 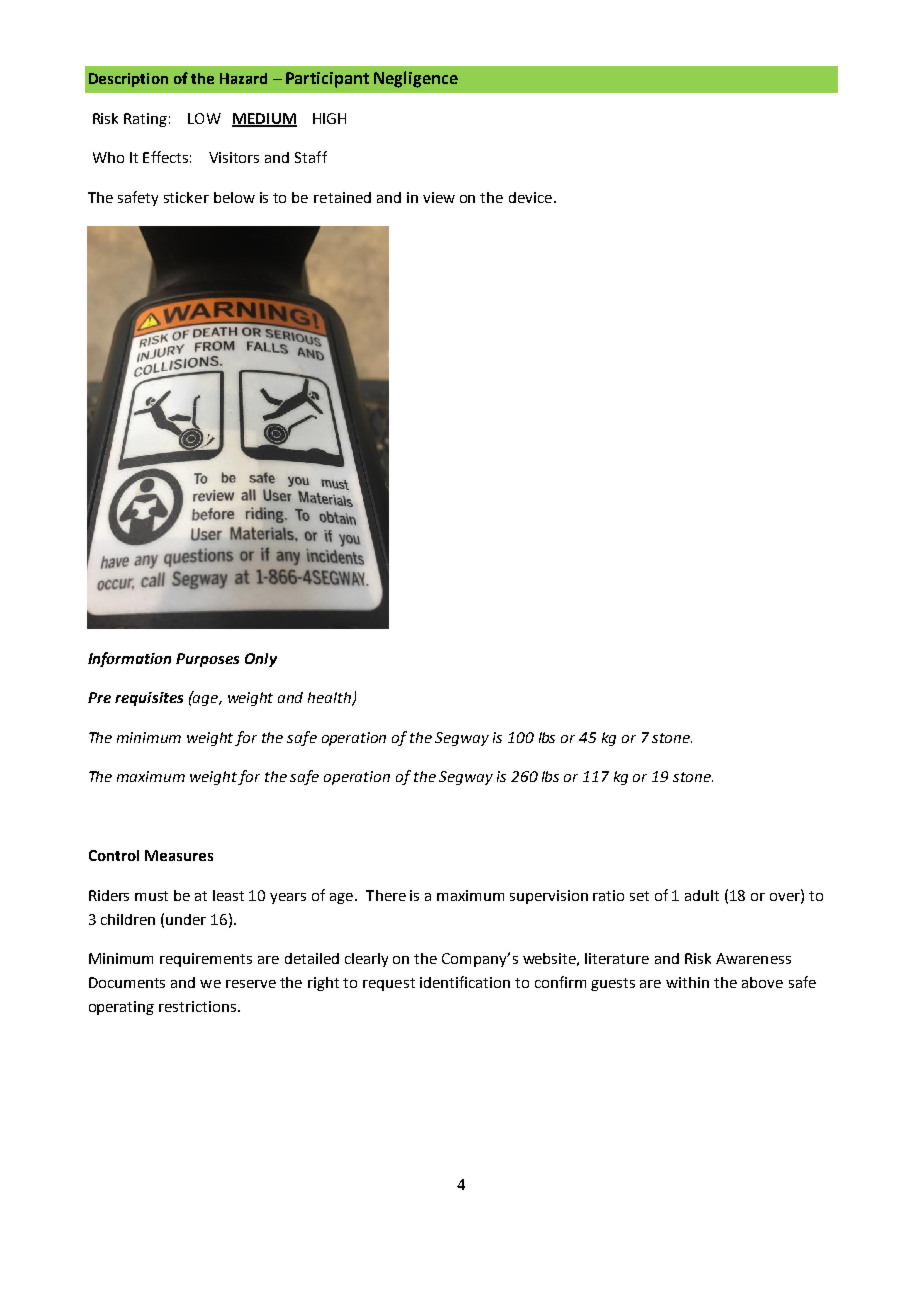 What do you see at coordinates (261, 660) in the page?
I see `Only` at bounding box center [261, 660].
